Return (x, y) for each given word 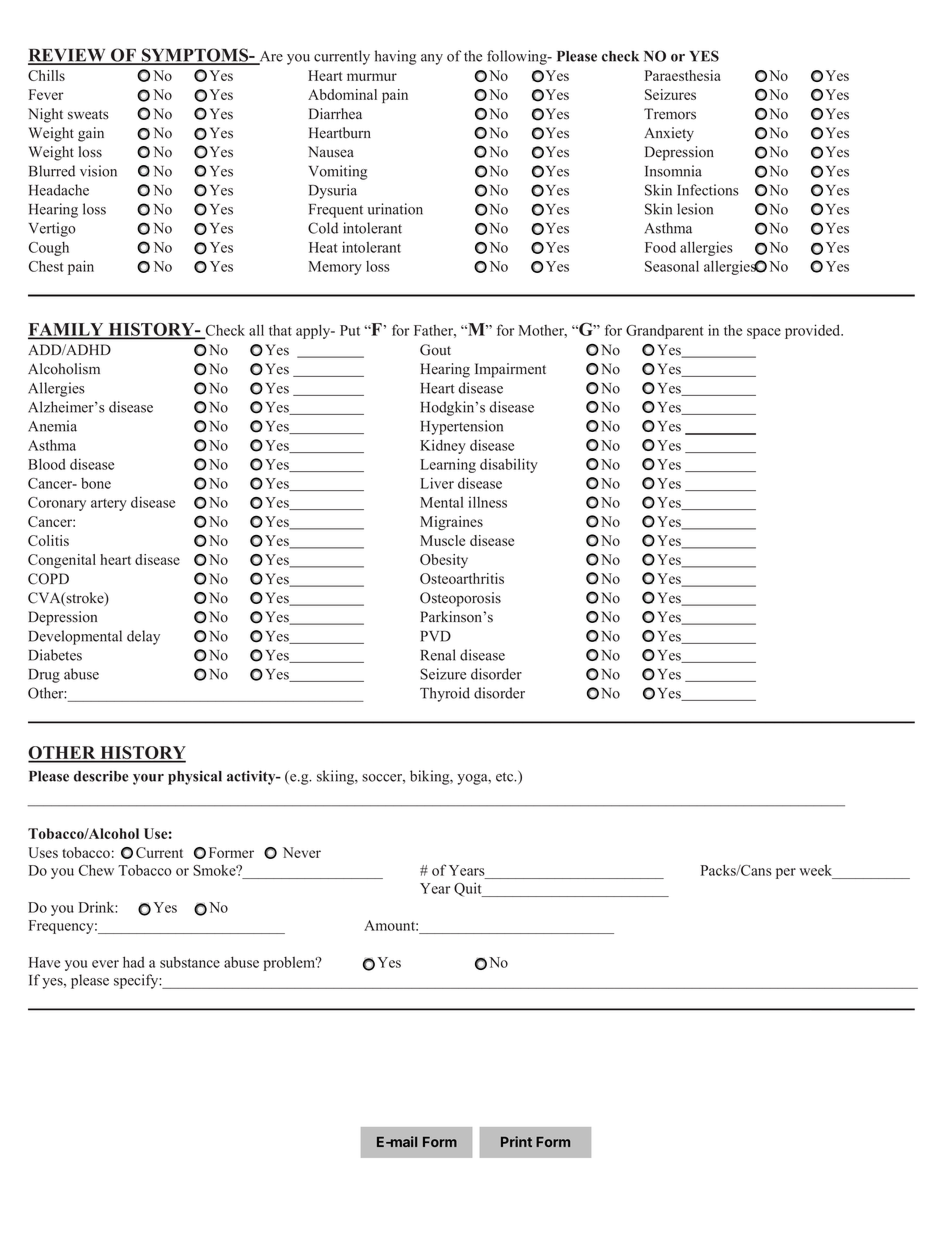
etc (506, 777)
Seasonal (672, 266)
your (148, 779)
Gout (435, 350)
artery (109, 505)
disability (509, 465)
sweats (88, 115)
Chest (46, 266)
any (432, 59)
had (134, 962)
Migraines (451, 523)
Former (231, 852)
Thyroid (445, 694)
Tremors (670, 114)
